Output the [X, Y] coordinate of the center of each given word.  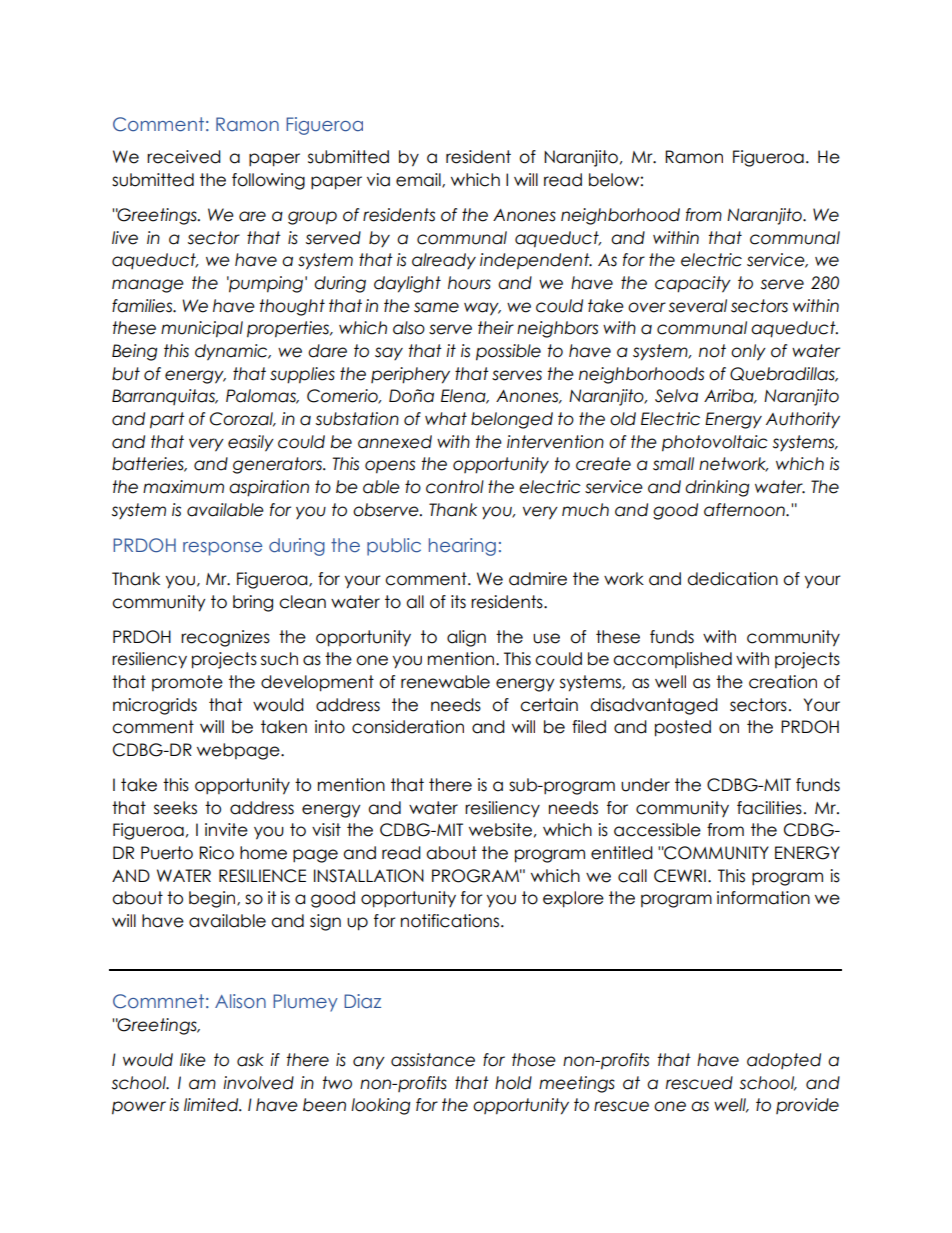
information [763, 898]
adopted [784, 1061]
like [193, 1060]
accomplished [672, 660]
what [446, 419]
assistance [433, 1060]
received [184, 157]
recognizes [225, 638]
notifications [450, 921]
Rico [216, 853]
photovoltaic [715, 443]
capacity [693, 284]
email [419, 180]
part [167, 420]
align [466, 638]
